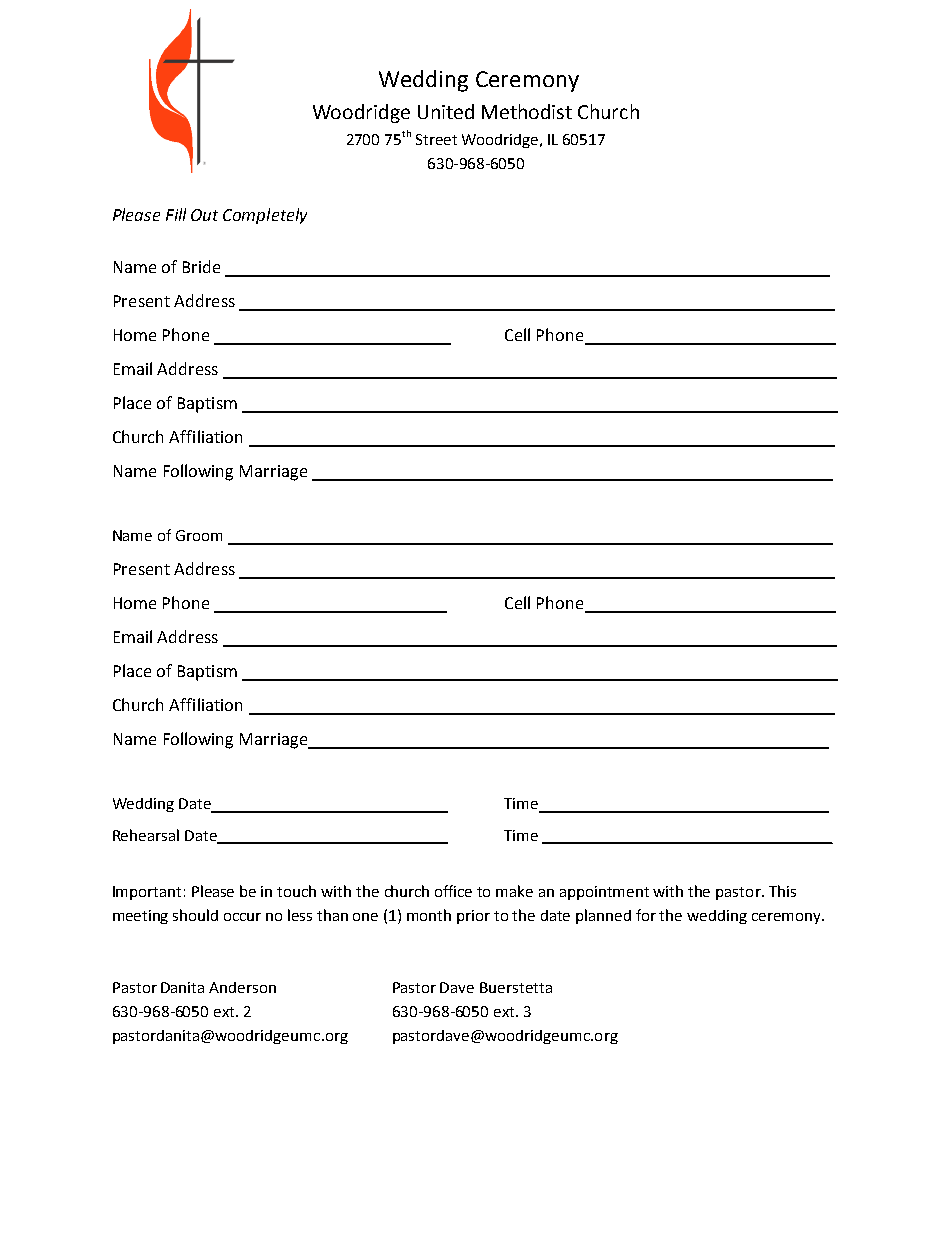 This screenshot has width=952, height=1233. Describe the element at coordinates (782, 891) in the screenshot. I see `This` at that location.
